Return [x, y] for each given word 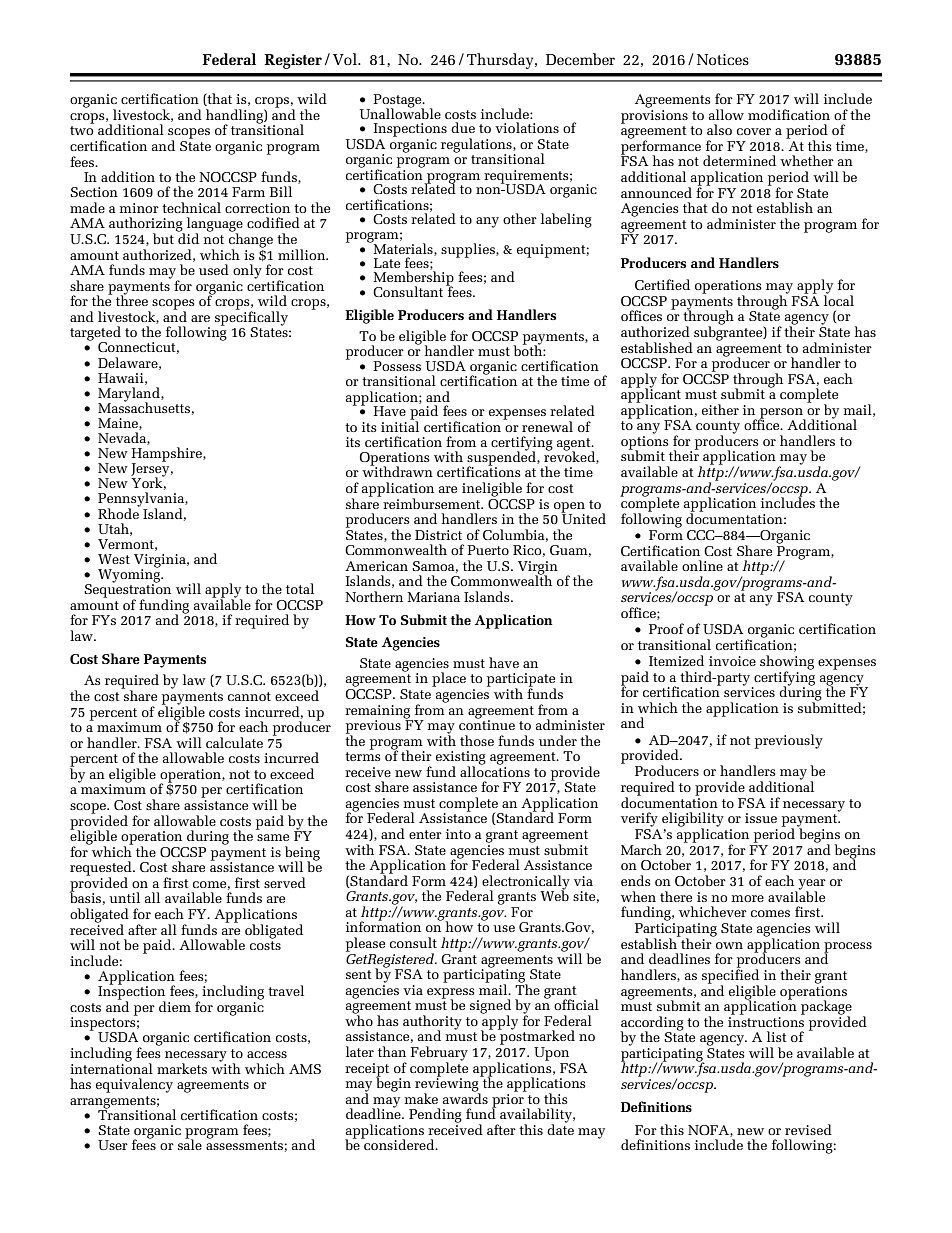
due [463, 127]
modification [789, 114]
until [124, 897]
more [748, 898]
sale [190, 1144]
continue [487, 724]
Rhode [119, 512]
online [702, 565]
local [839, 299]
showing [787, 663]
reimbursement [433, 503]
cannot [249, 696]
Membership [414, 278]
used [214, 269]
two [81, 130]
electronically [526, 883]
